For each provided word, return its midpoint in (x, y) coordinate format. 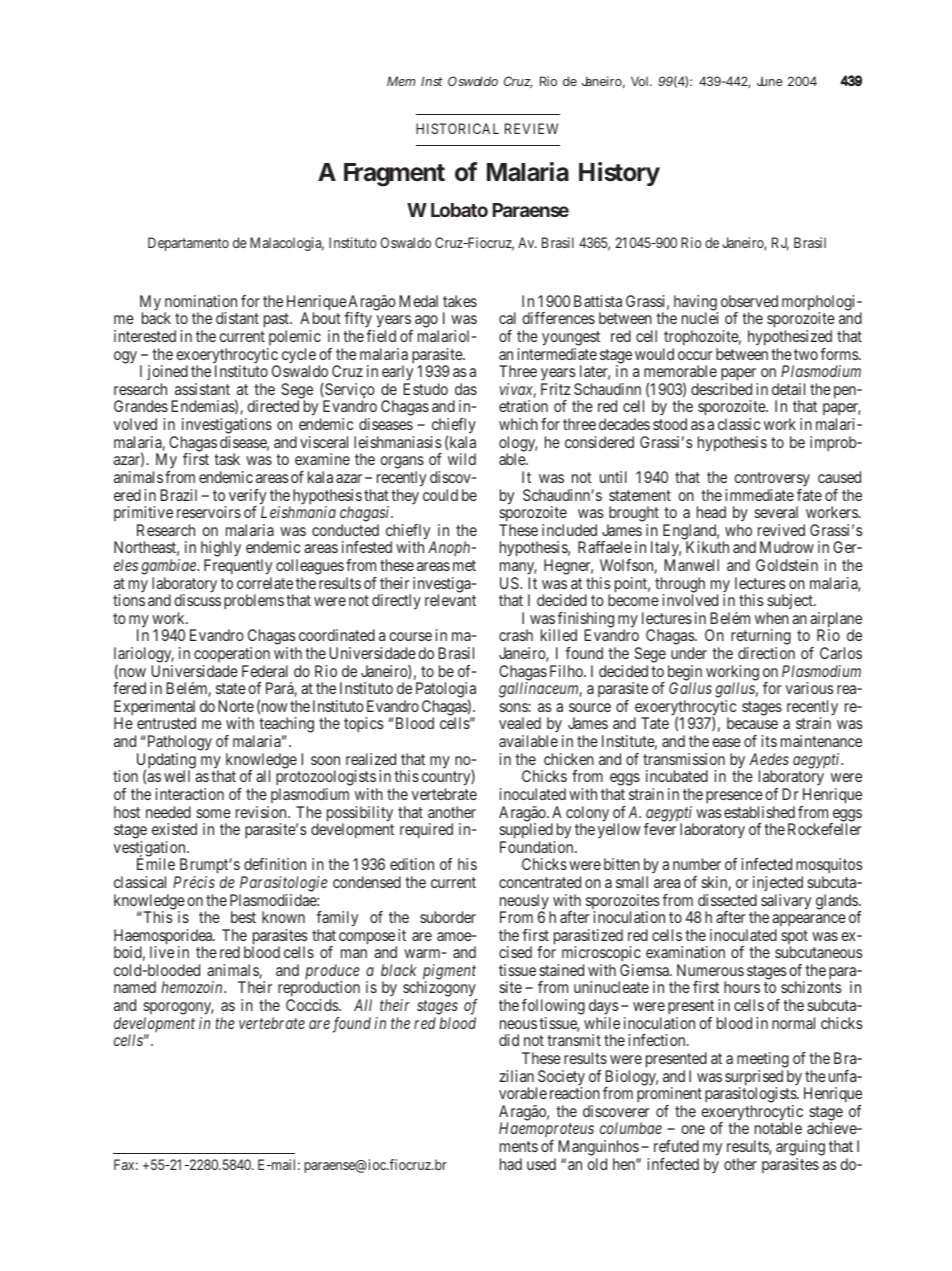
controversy (772, 479)
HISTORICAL (457, 128)
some (213, 813)
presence (734, 797)
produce (332, 973)
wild (462, 459)
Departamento (188, 244)
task (227, 459)
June (770, 81)
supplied (526, 831)
